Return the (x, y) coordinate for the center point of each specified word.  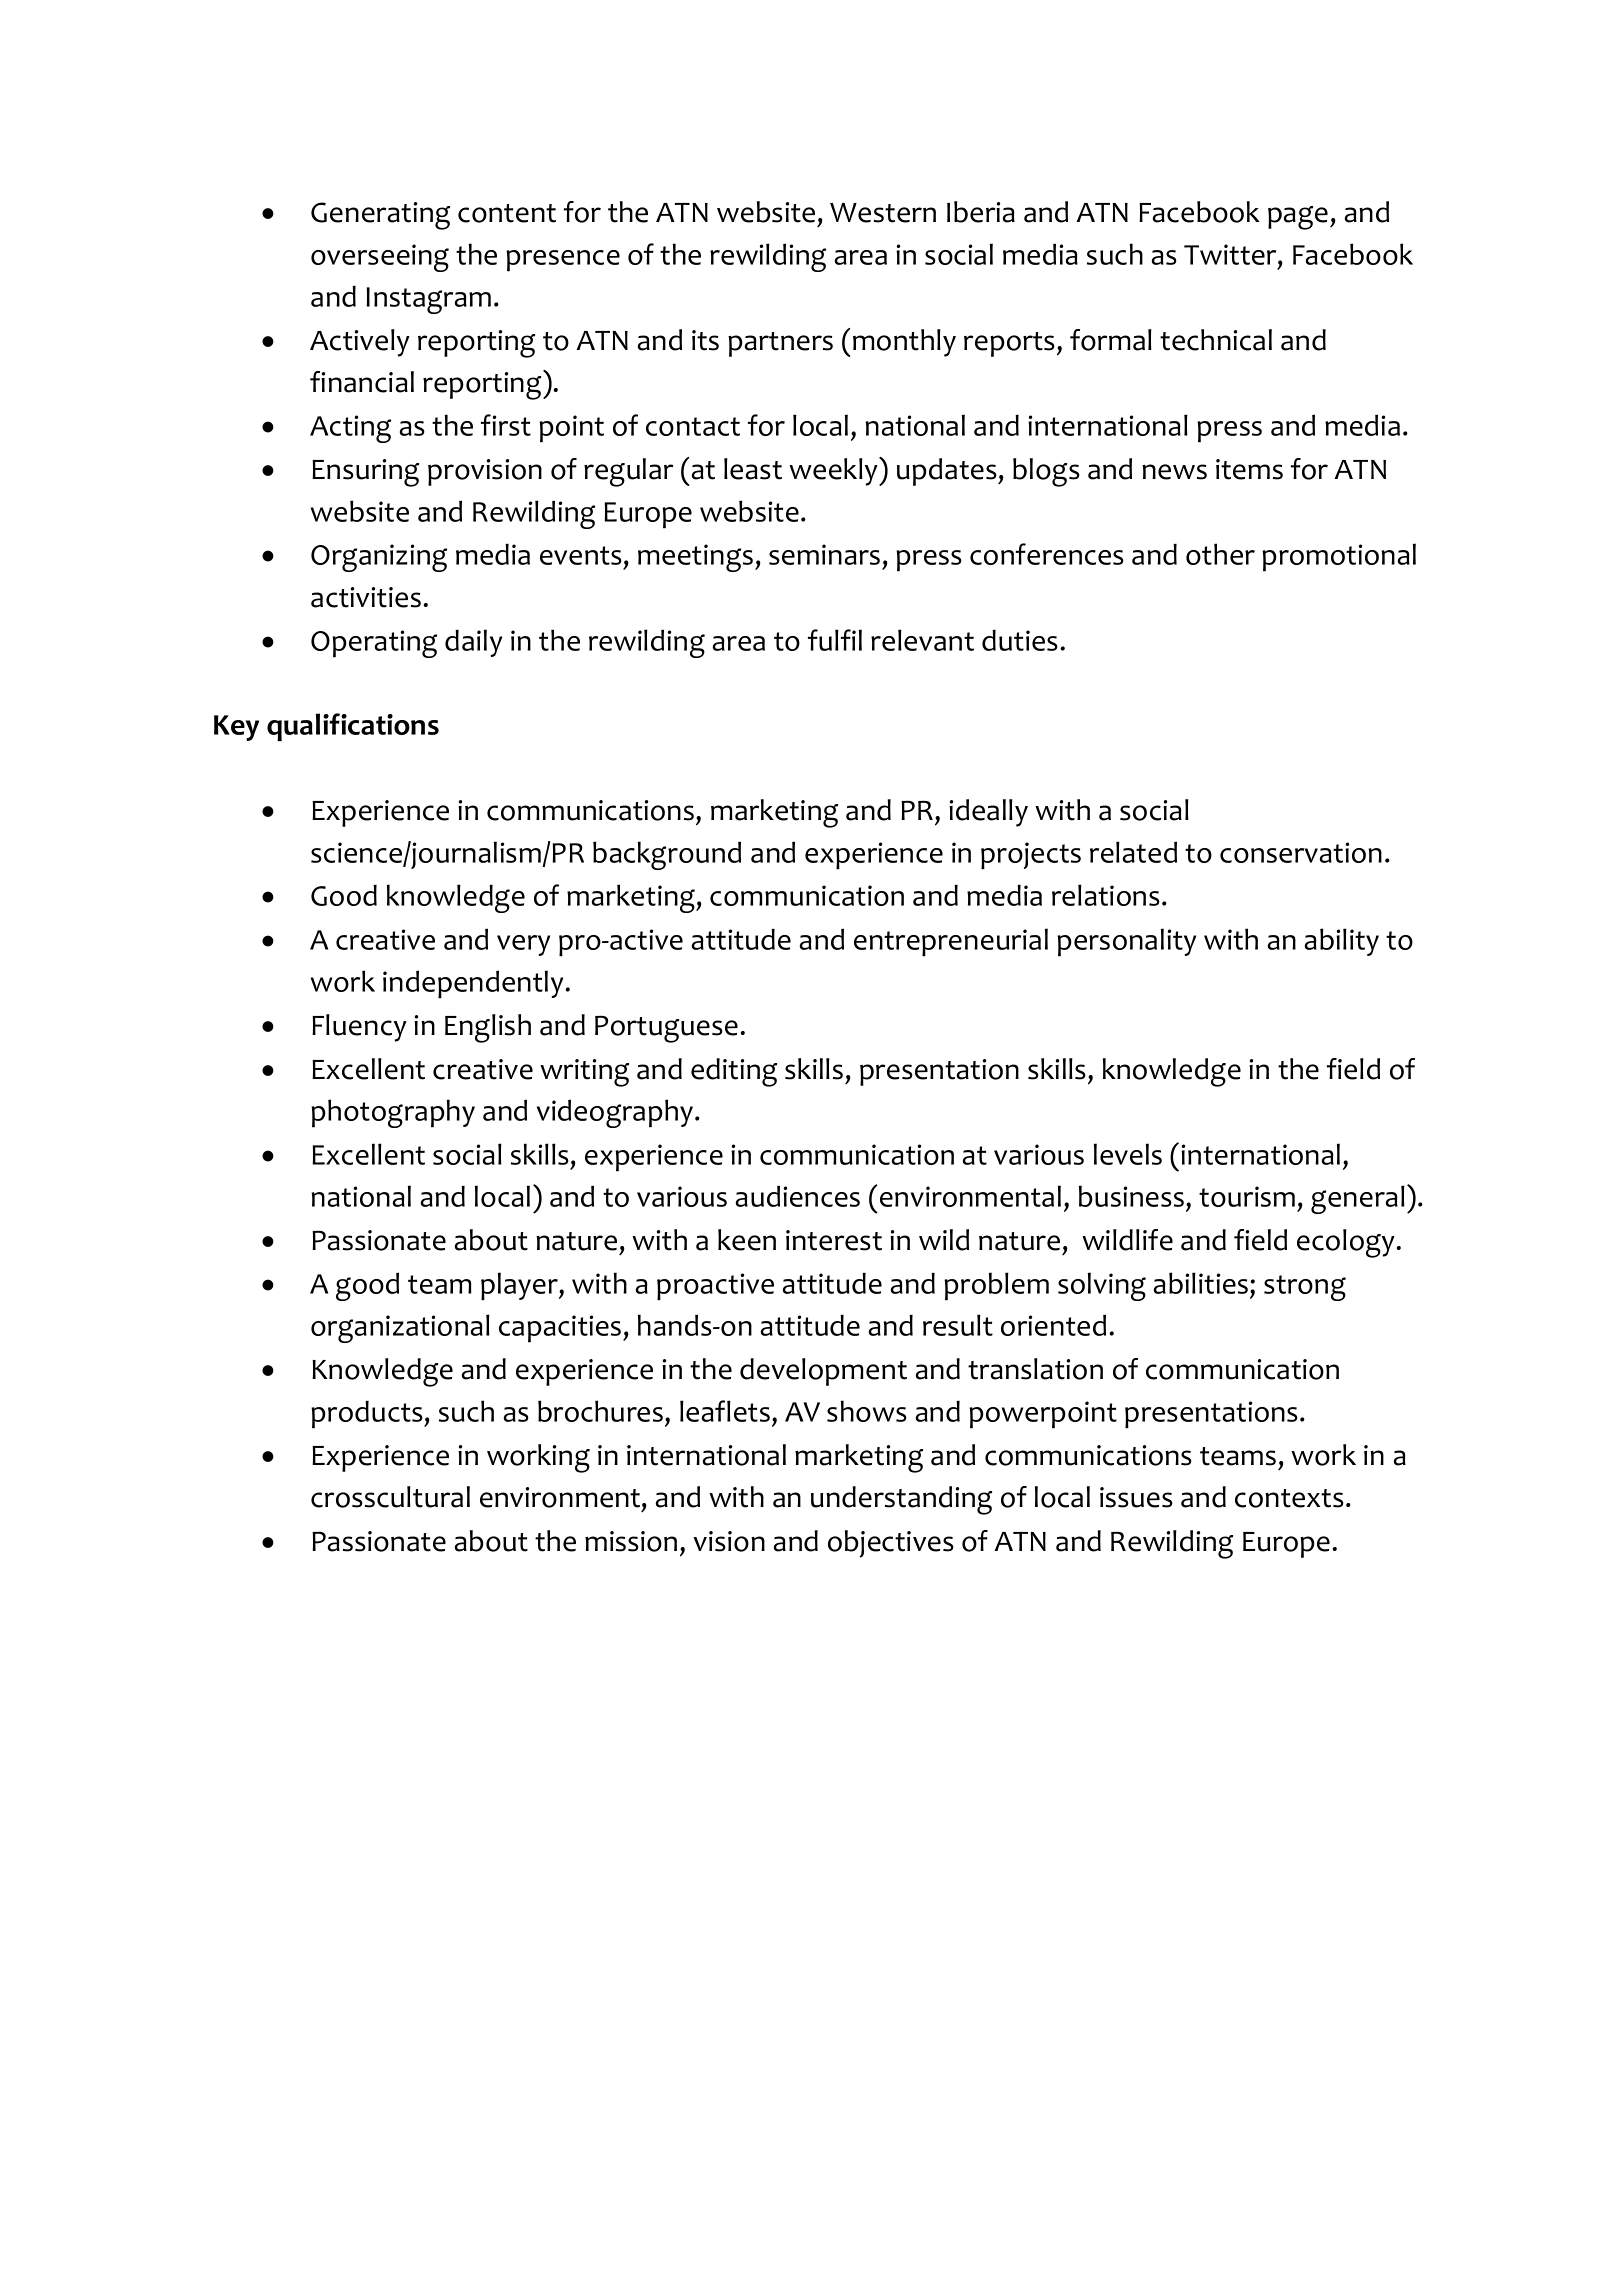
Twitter (1231, 254)
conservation (1301, 852)
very (523, 945)
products (368, 1415)
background (667, 855)
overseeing (380, 258)
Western (883, 213)
